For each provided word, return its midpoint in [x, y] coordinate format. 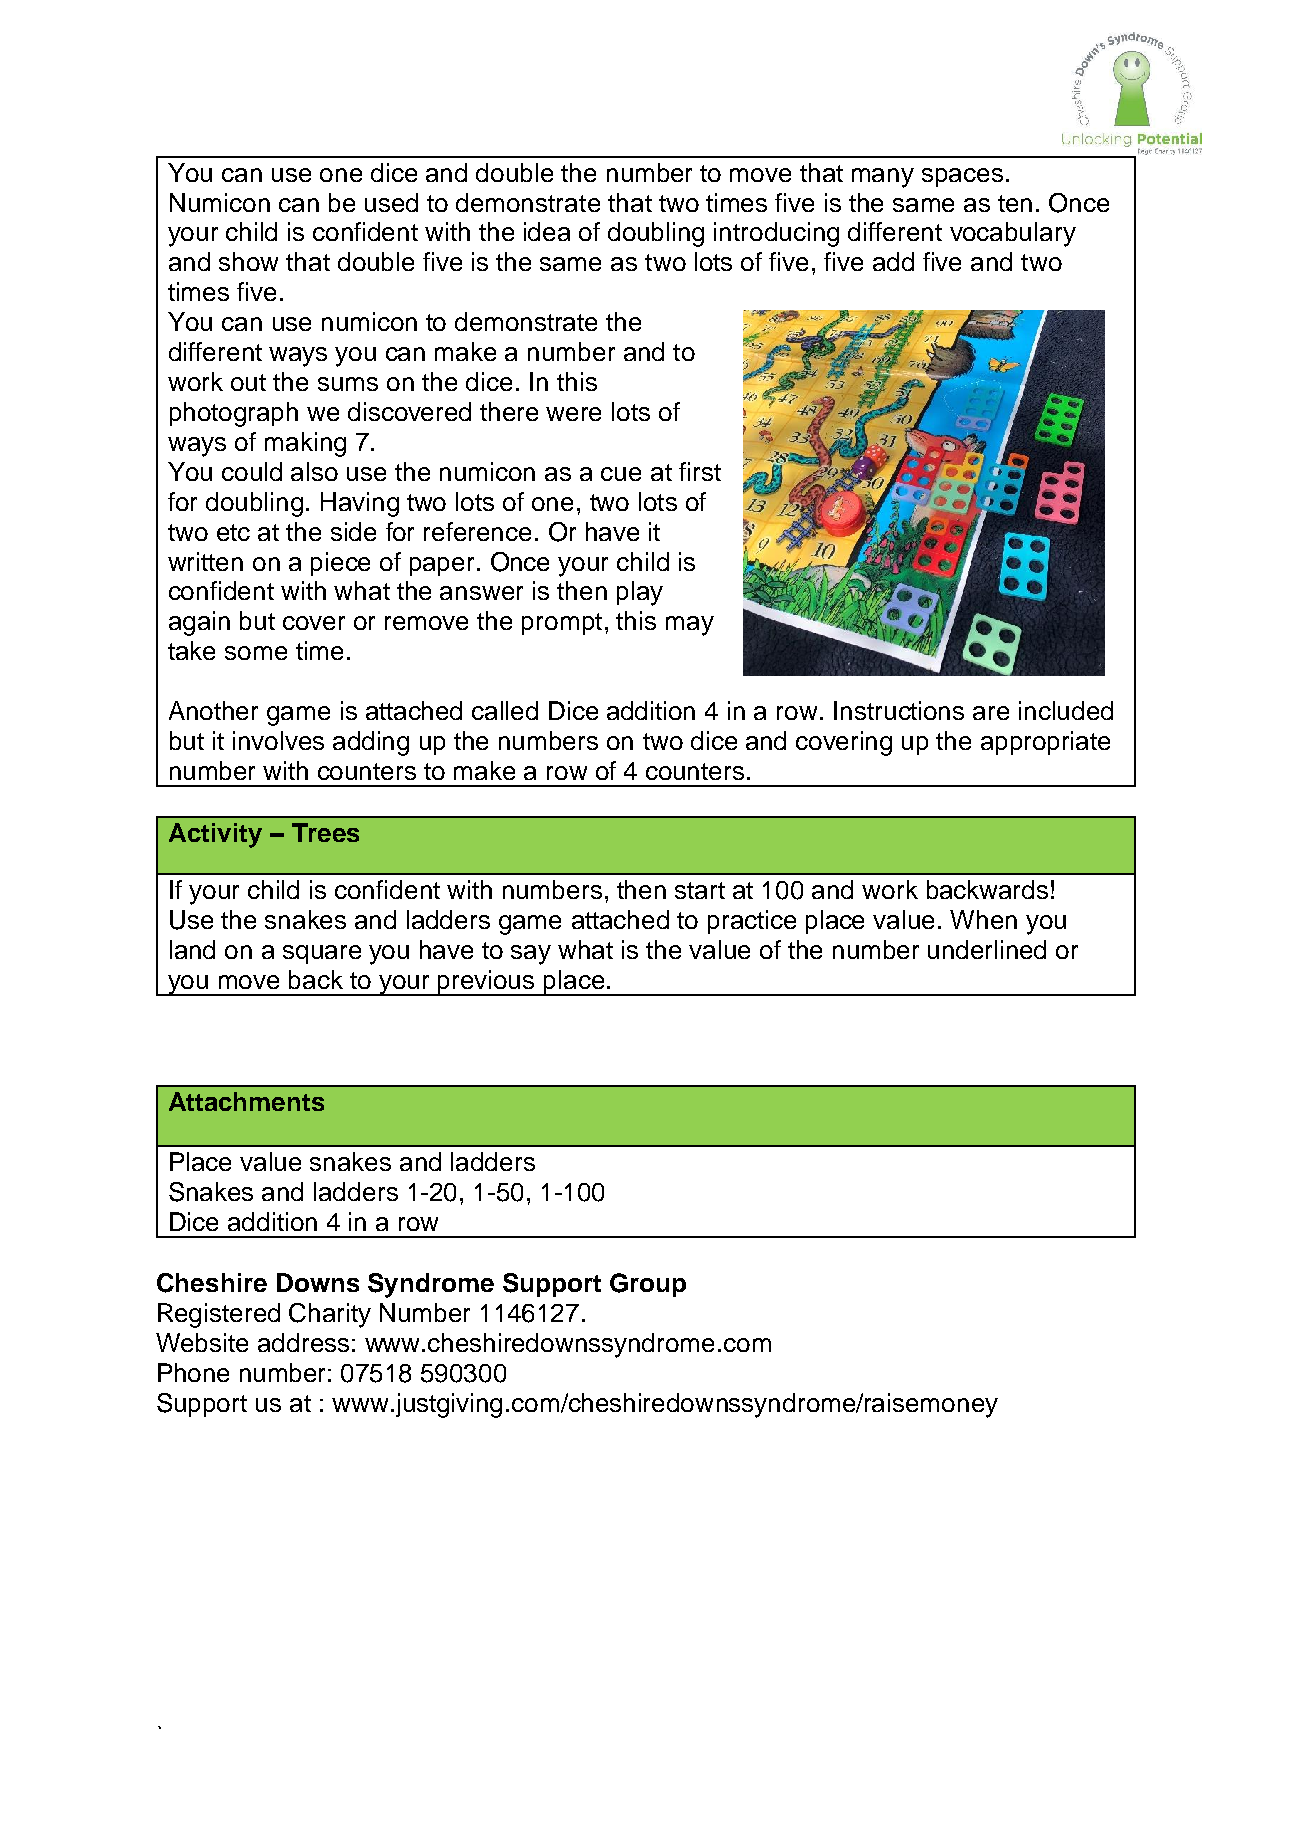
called [505, 710]
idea [547, 231]
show [248, 261]
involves [278, 740]
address [303, 1342]
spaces [962, 177]
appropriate [1045, 743]
